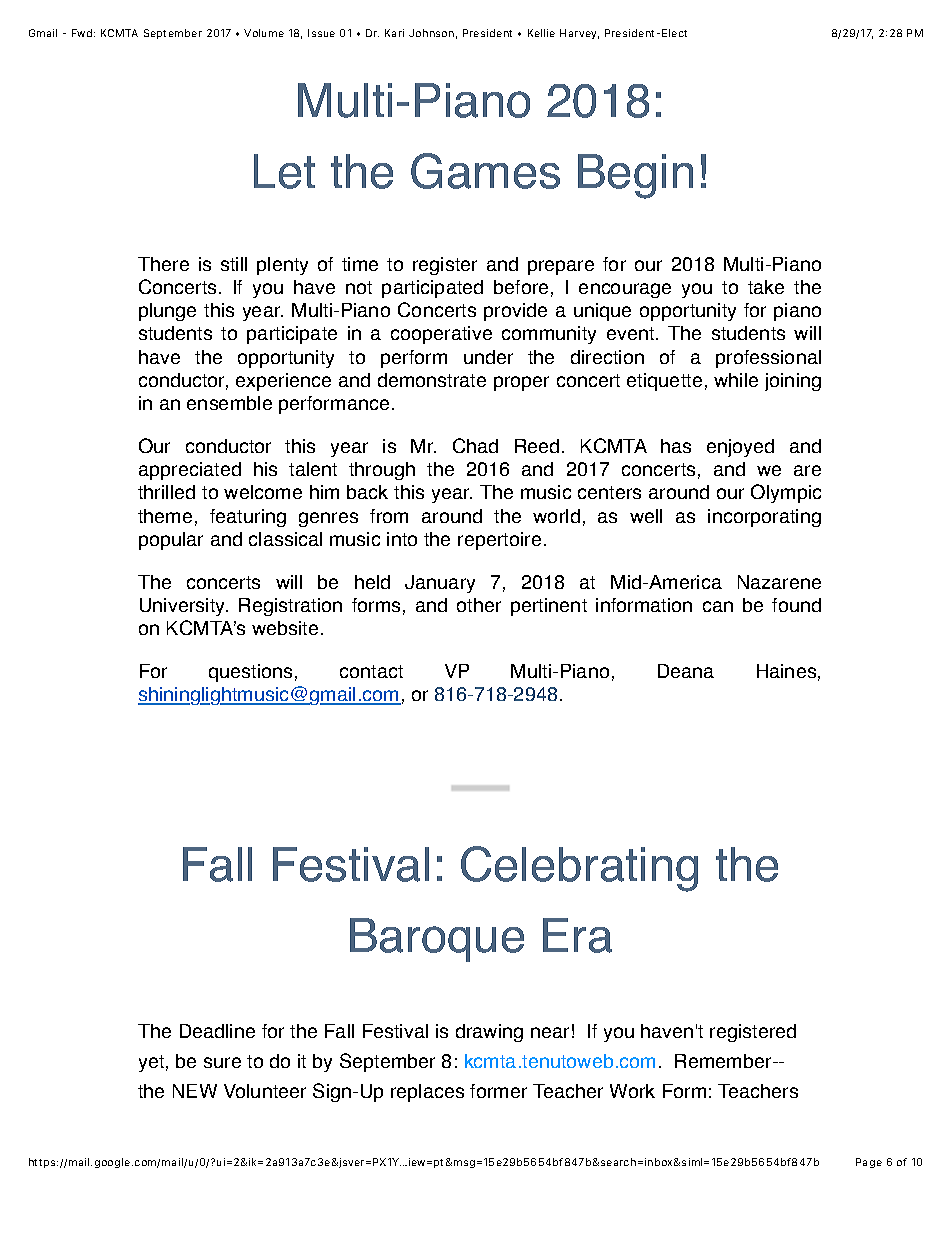 This screenshot has width=952, height=1233. What do you see at coordinates (250, 673) in the screenshot?
I see `questions` at bounding box center [250, 673].
